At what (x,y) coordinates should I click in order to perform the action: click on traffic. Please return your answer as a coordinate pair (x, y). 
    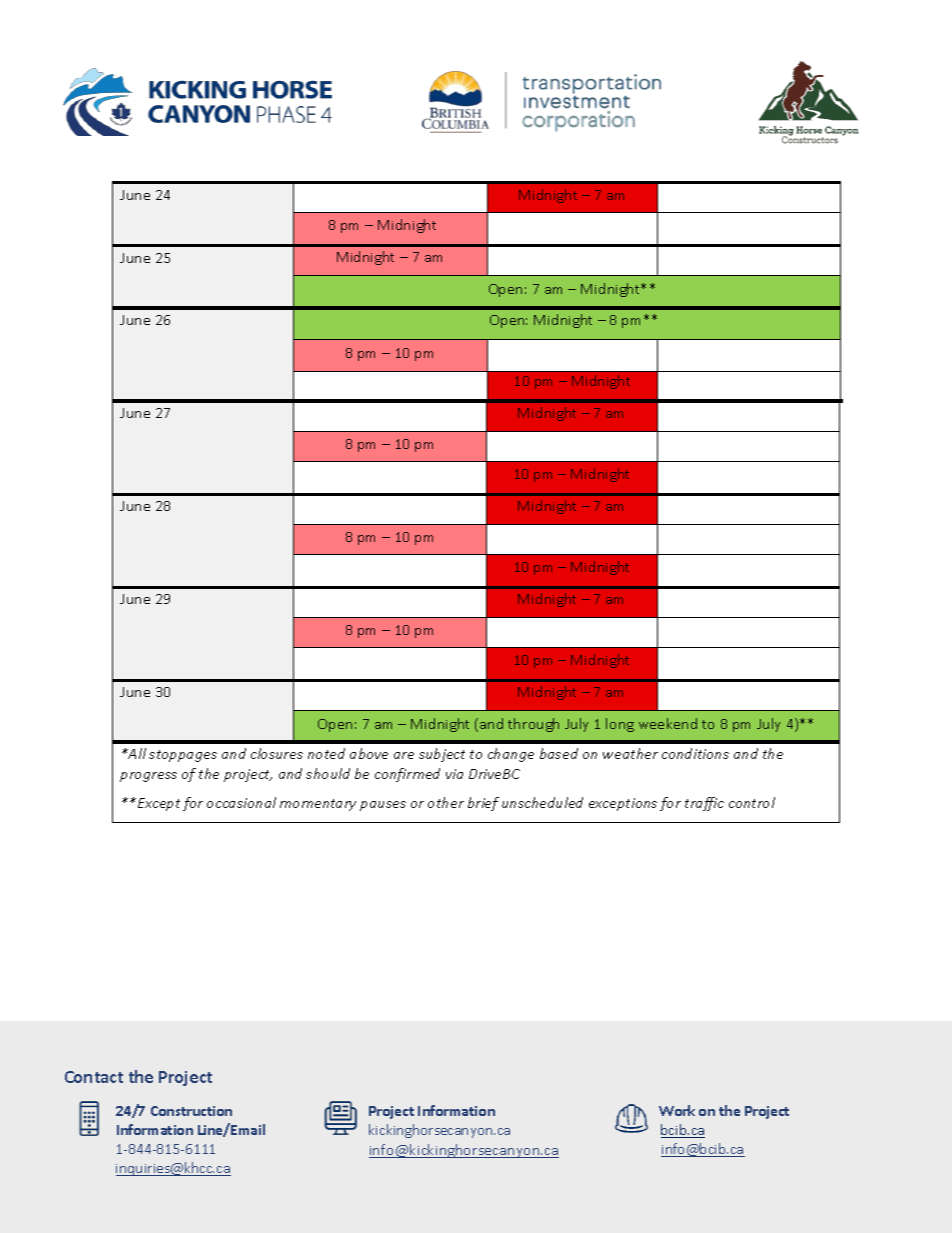
    Looking at the image, I should click on (704, 804).
